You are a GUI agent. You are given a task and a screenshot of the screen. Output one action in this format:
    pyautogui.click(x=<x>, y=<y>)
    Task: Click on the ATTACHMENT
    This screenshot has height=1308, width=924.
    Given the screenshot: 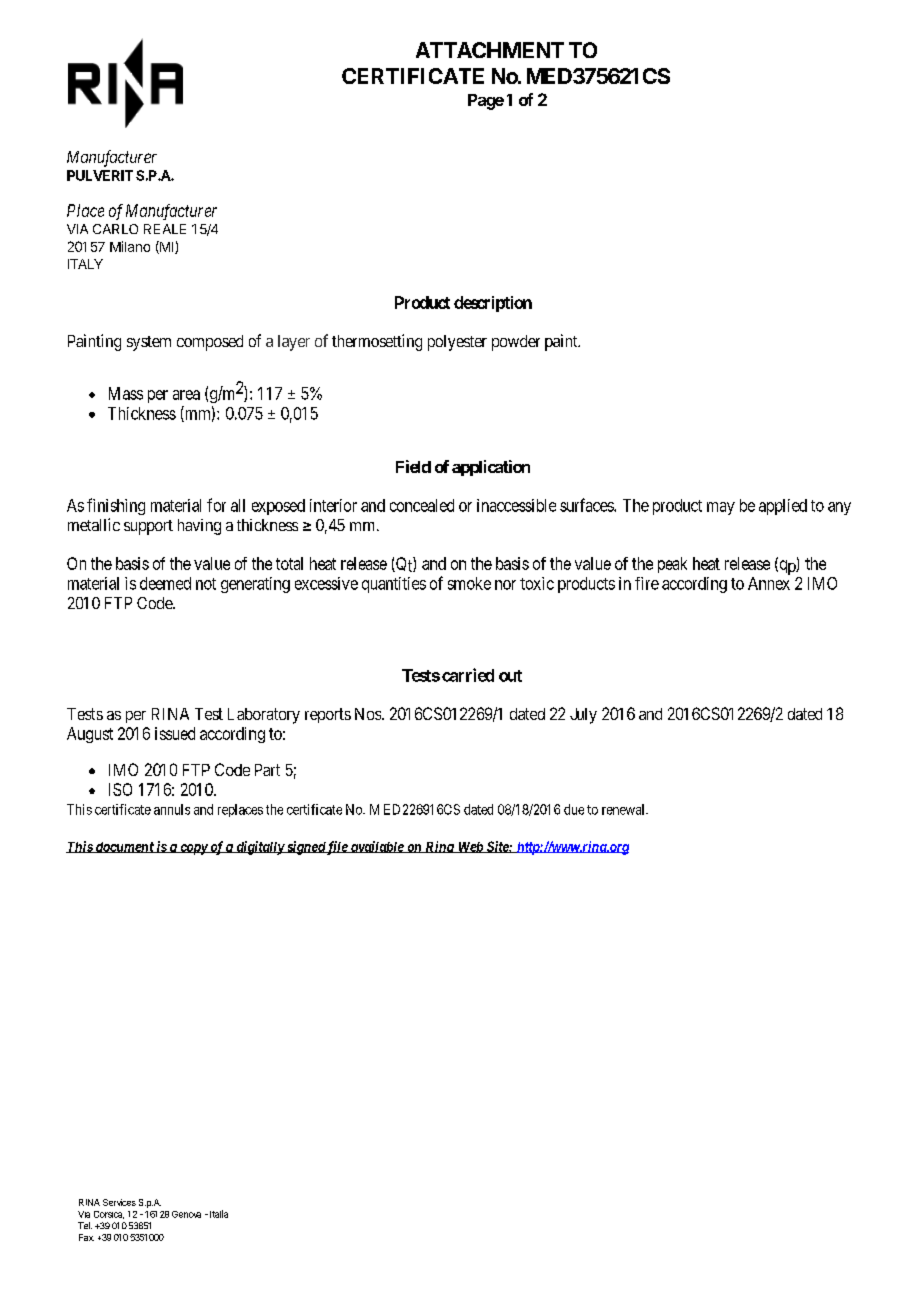 What is the action you would take?
    pyautogui.click(x=490, y=50)
